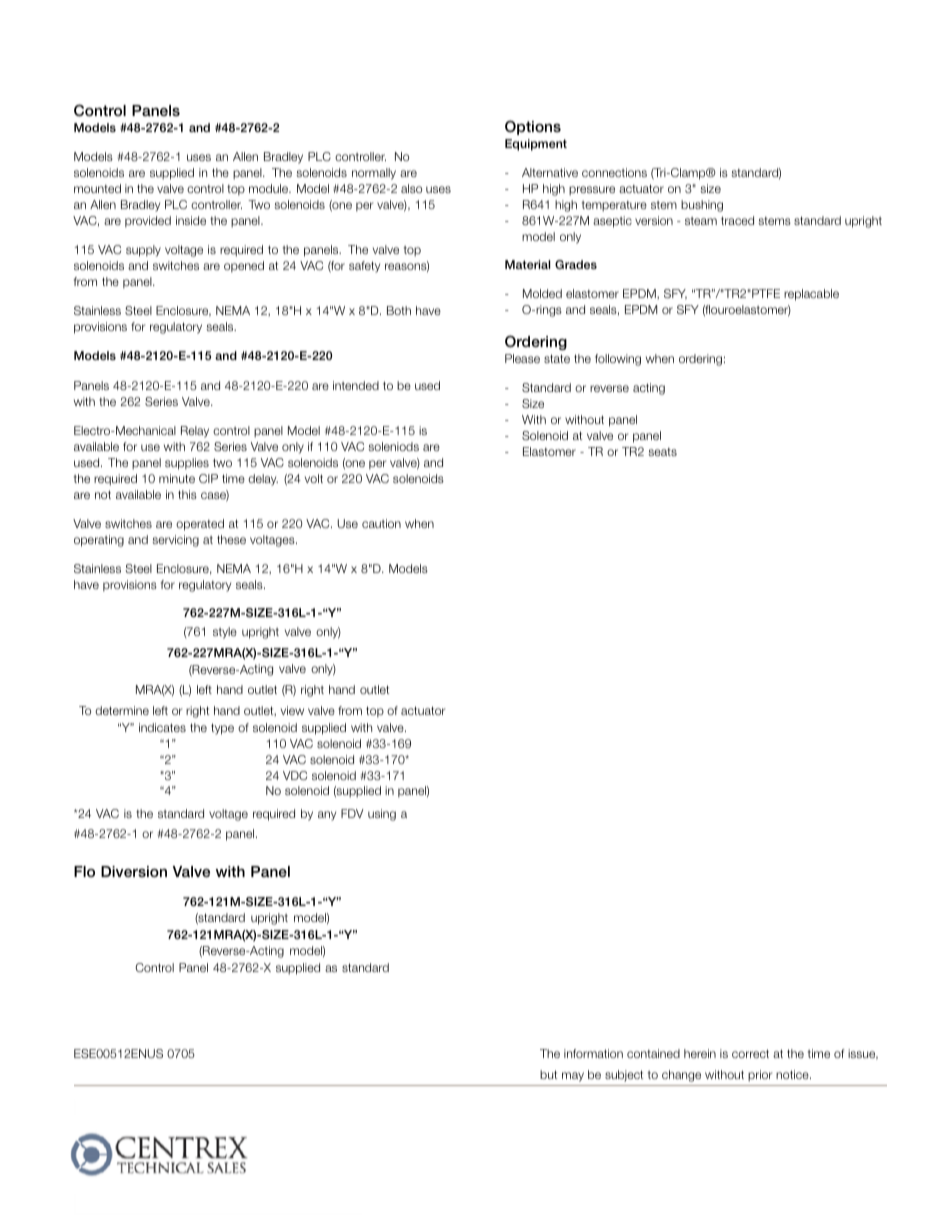  Describe the element at coordinates (381, 523) in the screenshot. I see `caution` at that location.
